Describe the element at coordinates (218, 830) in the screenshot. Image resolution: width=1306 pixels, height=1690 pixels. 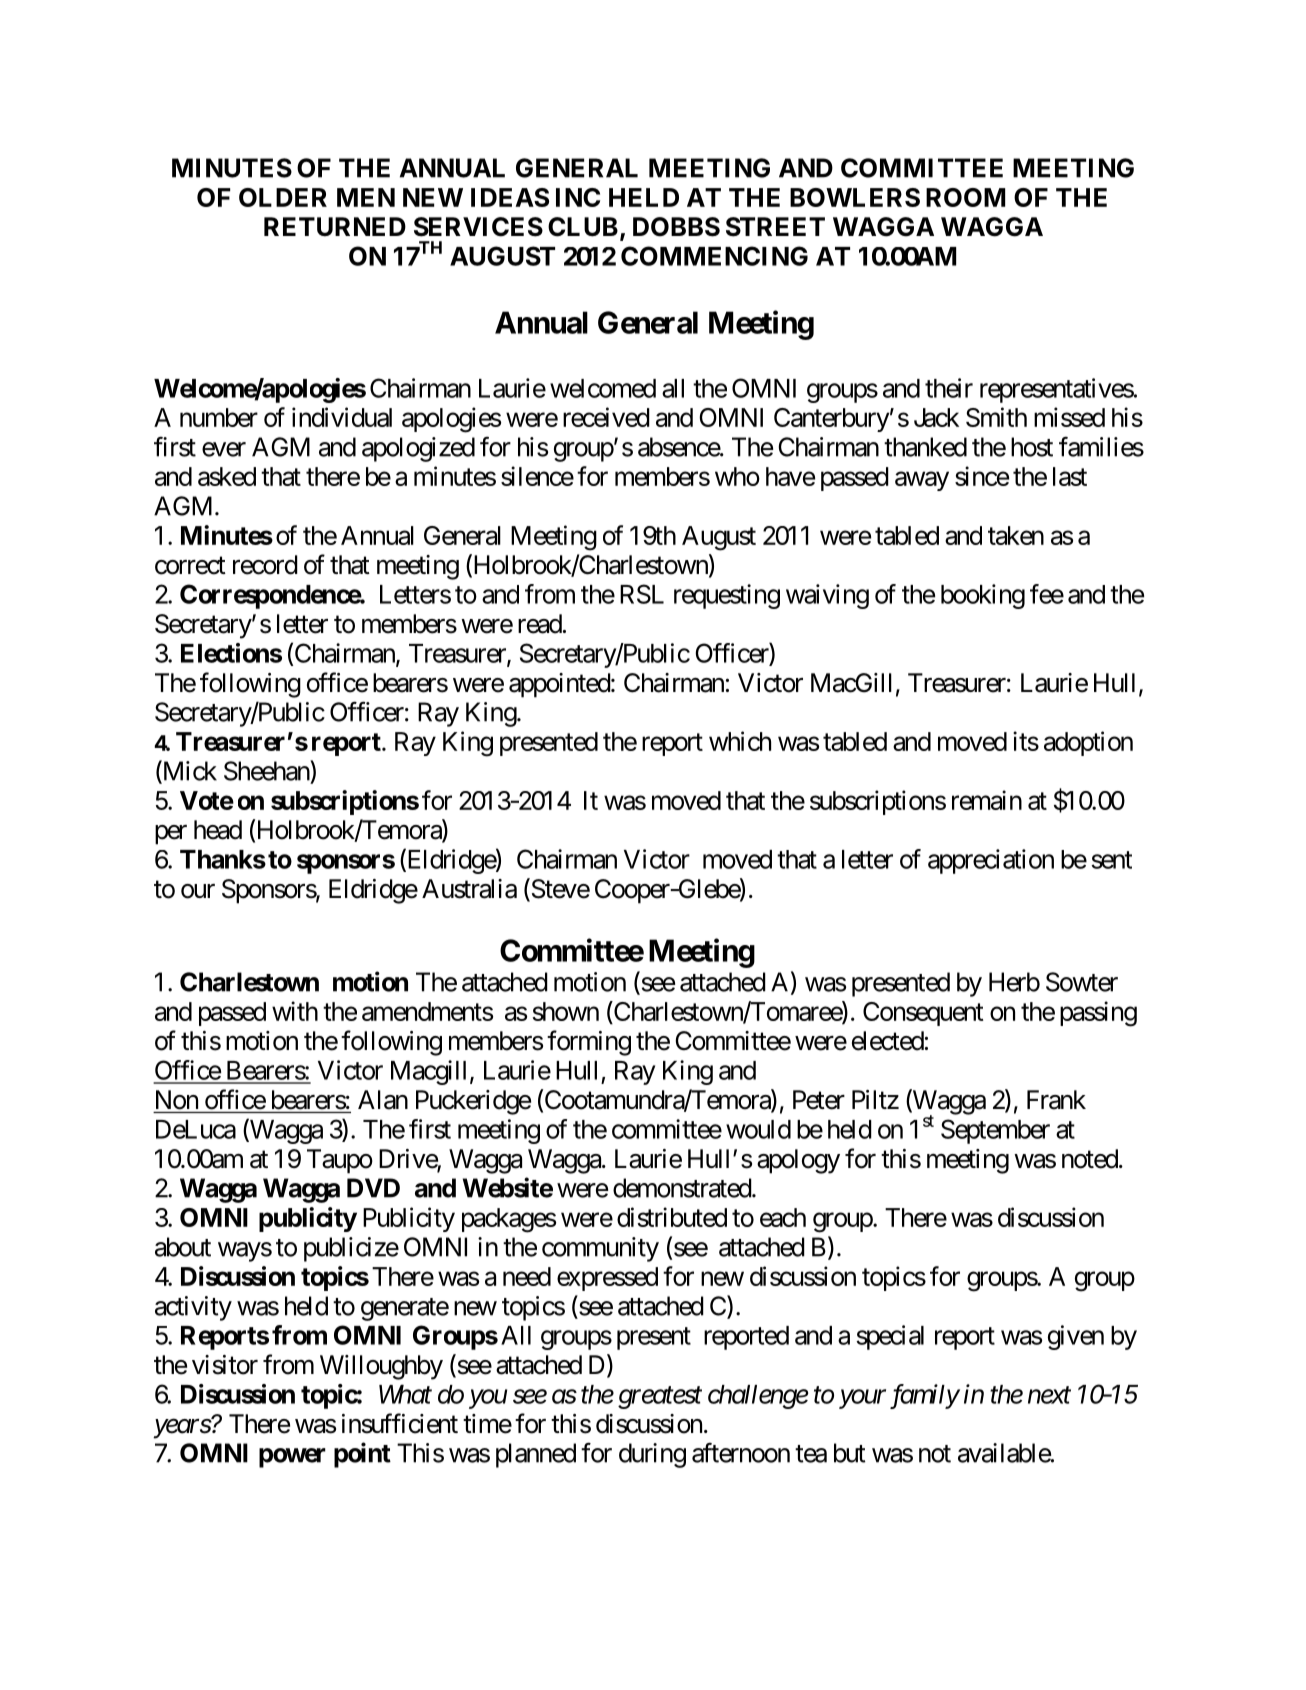
I see `head` at that location.
